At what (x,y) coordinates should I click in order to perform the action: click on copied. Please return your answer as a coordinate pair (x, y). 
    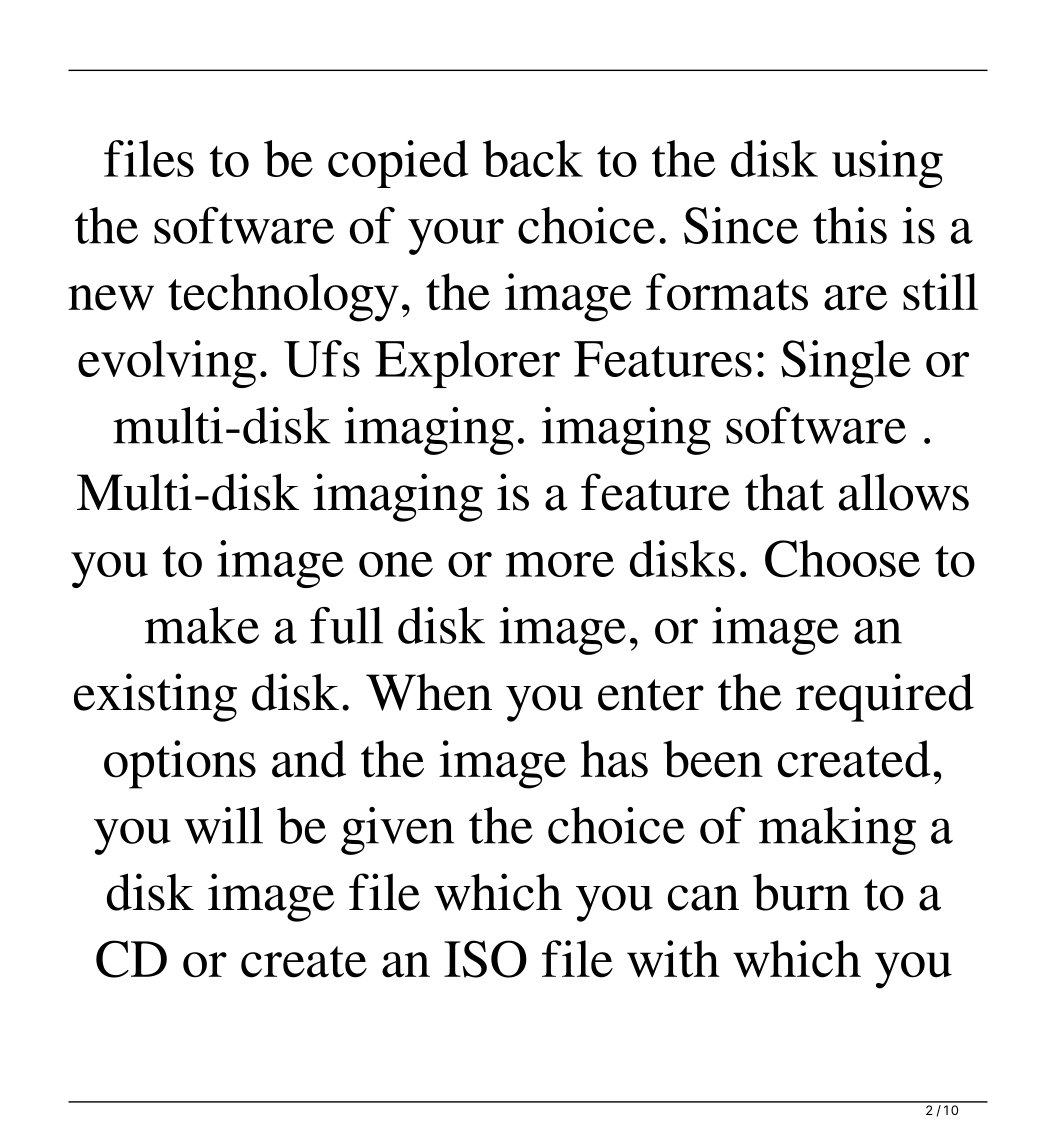
    Looking at the image, I should click on (398, 164).
